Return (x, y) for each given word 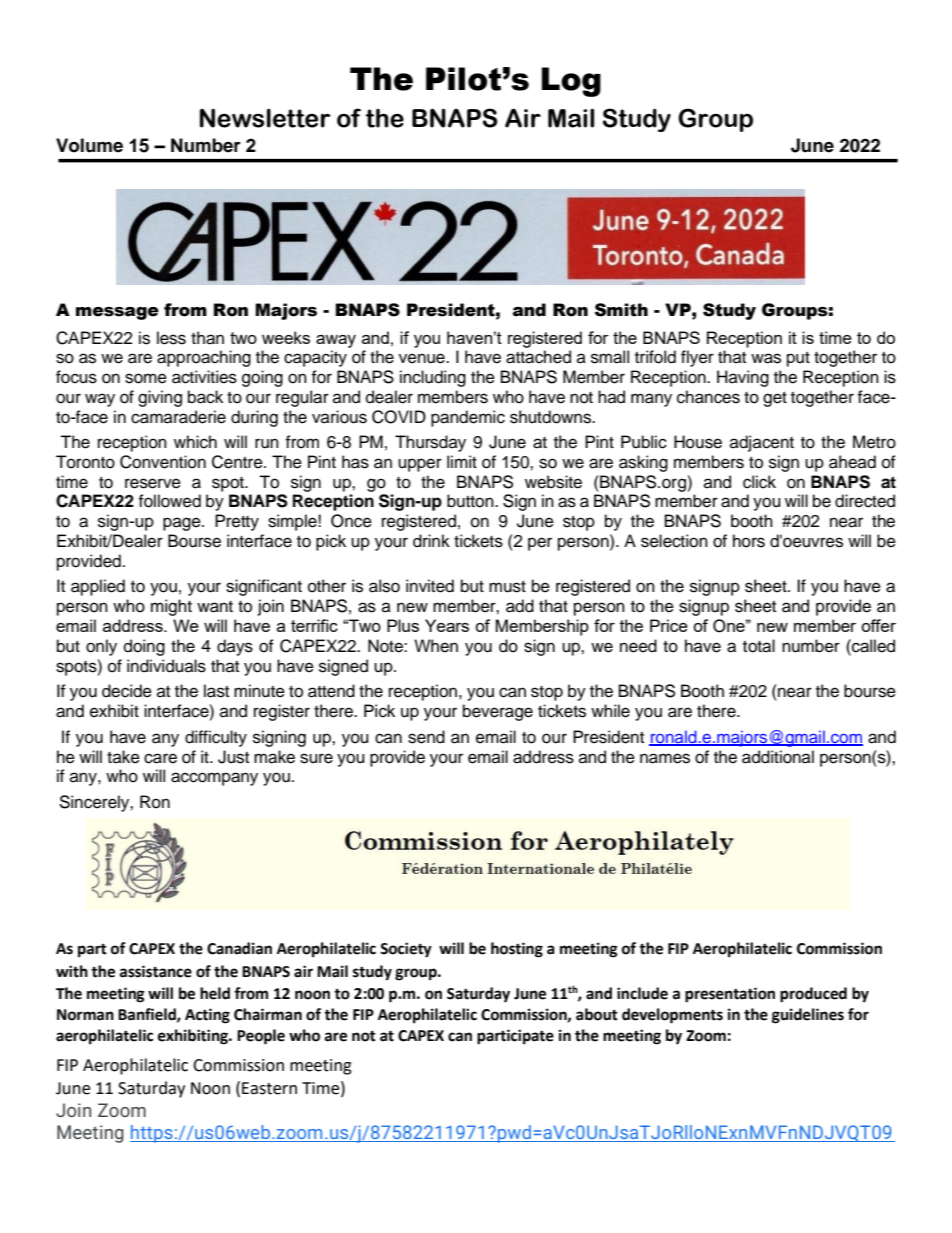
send (426, 737)
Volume (89, 145)
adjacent (762, 443)
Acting (207, 1016)
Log (571, 82)
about (597, 1014)
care (160, 758)
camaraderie (178, 417)
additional (778, 757)
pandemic (468, 418)
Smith (621, 310)
